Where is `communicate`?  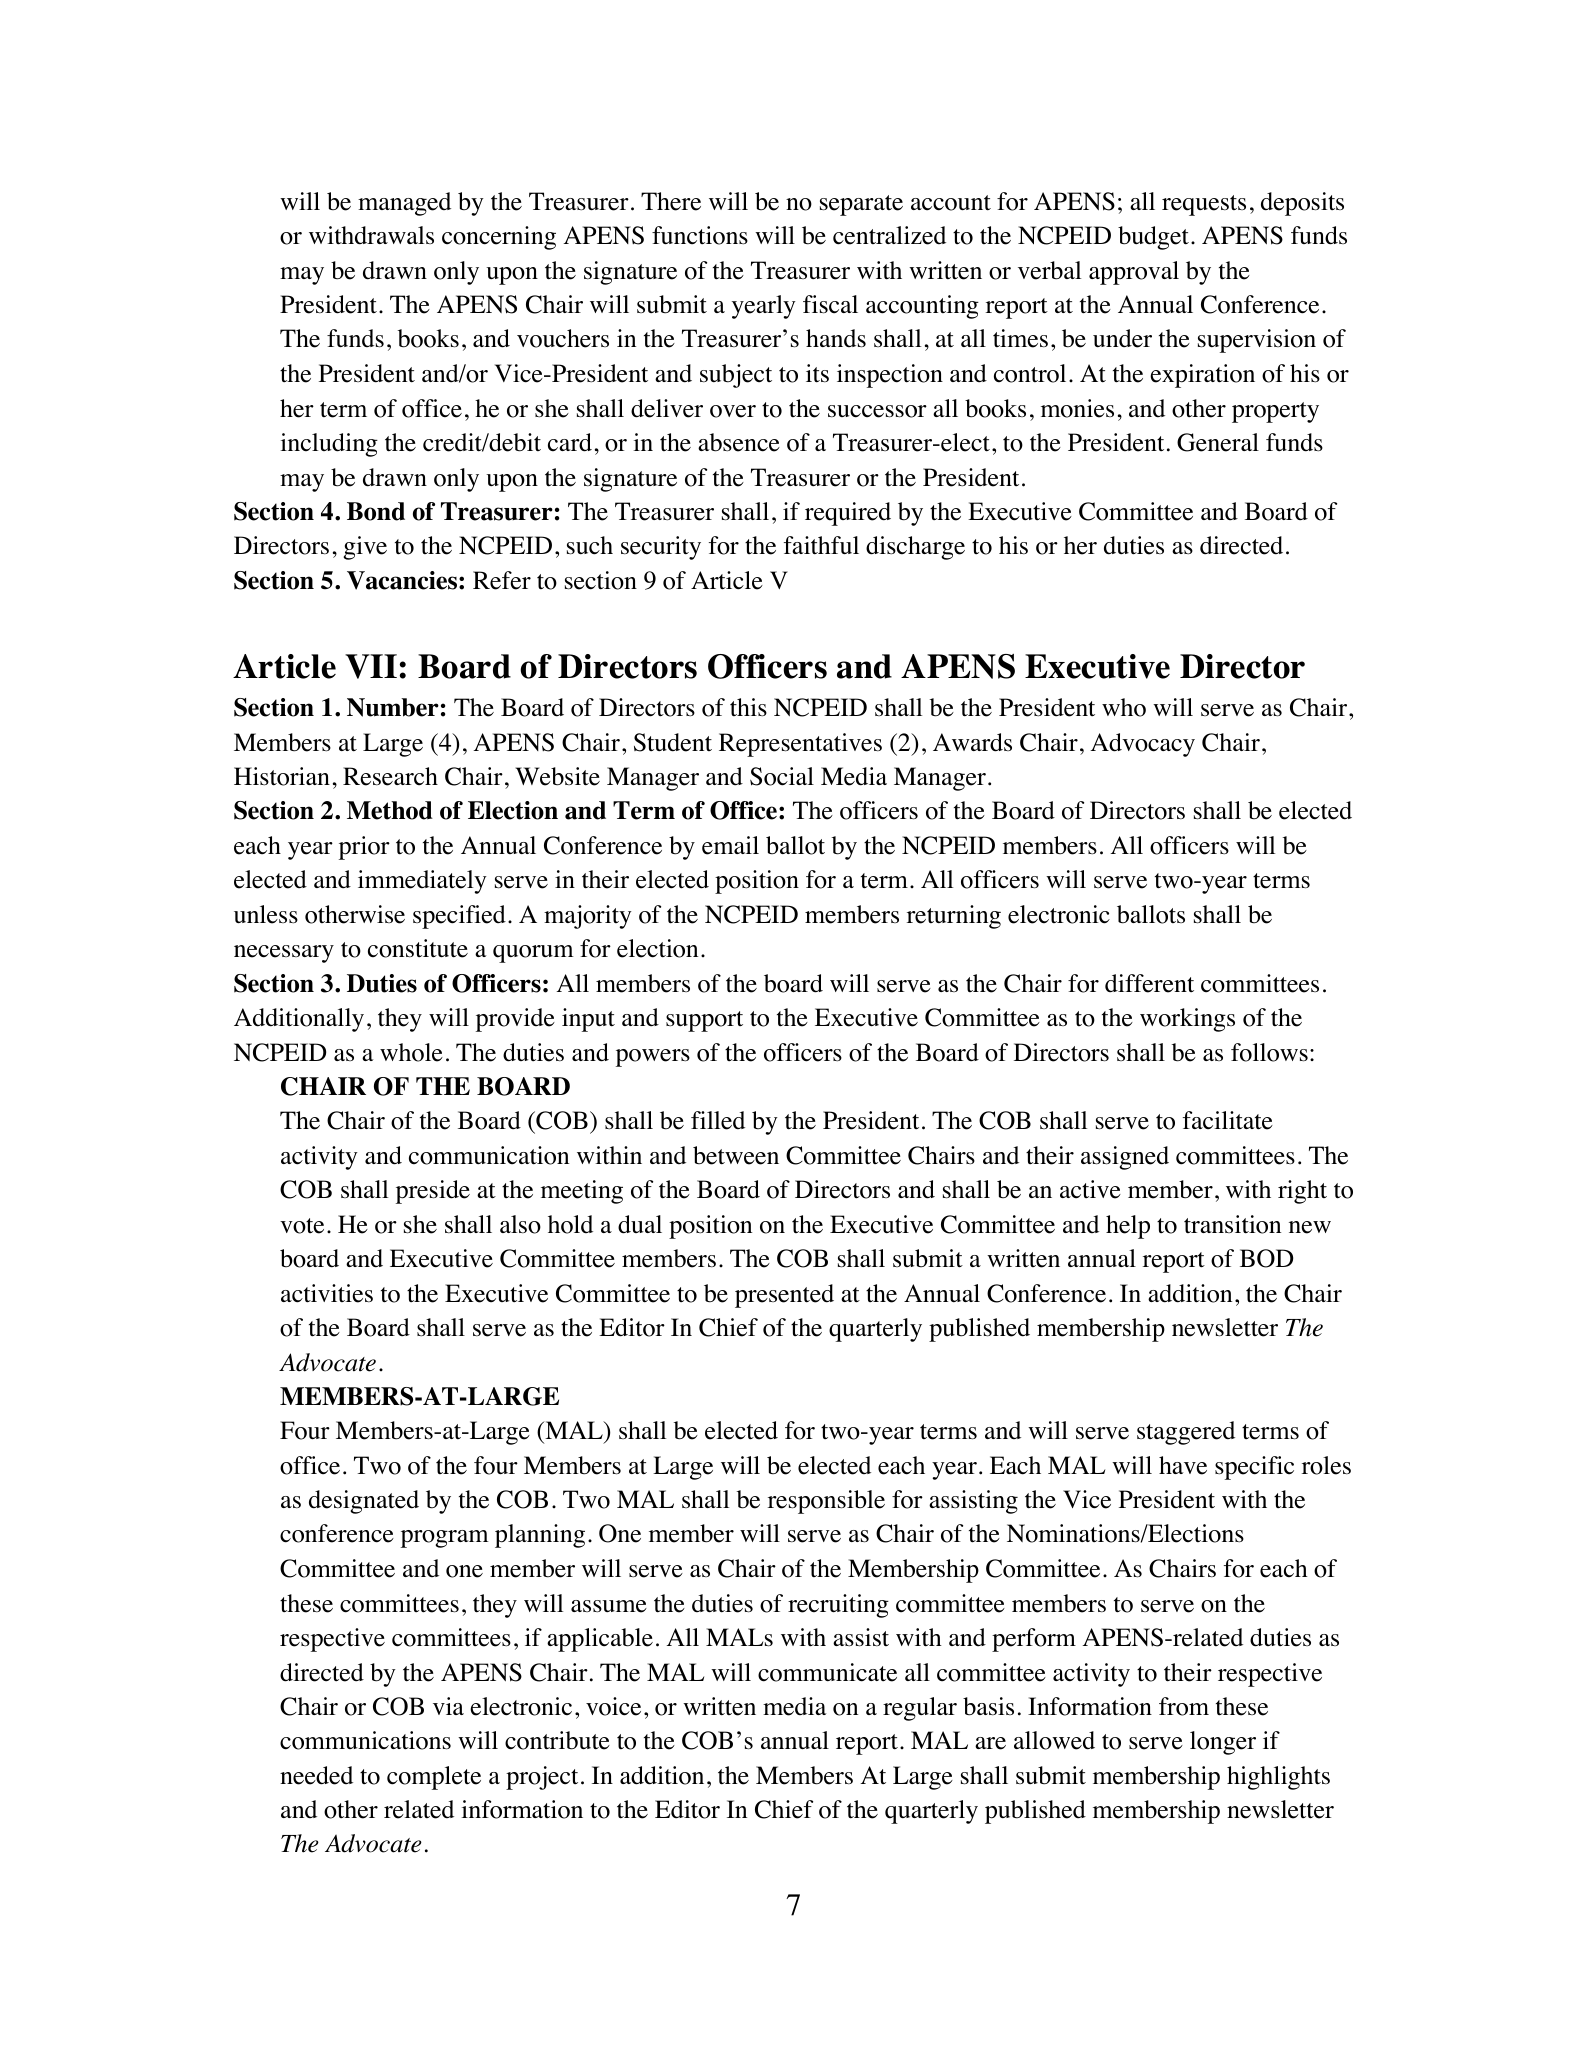 communicate is located at coordinates (827, 1672).
